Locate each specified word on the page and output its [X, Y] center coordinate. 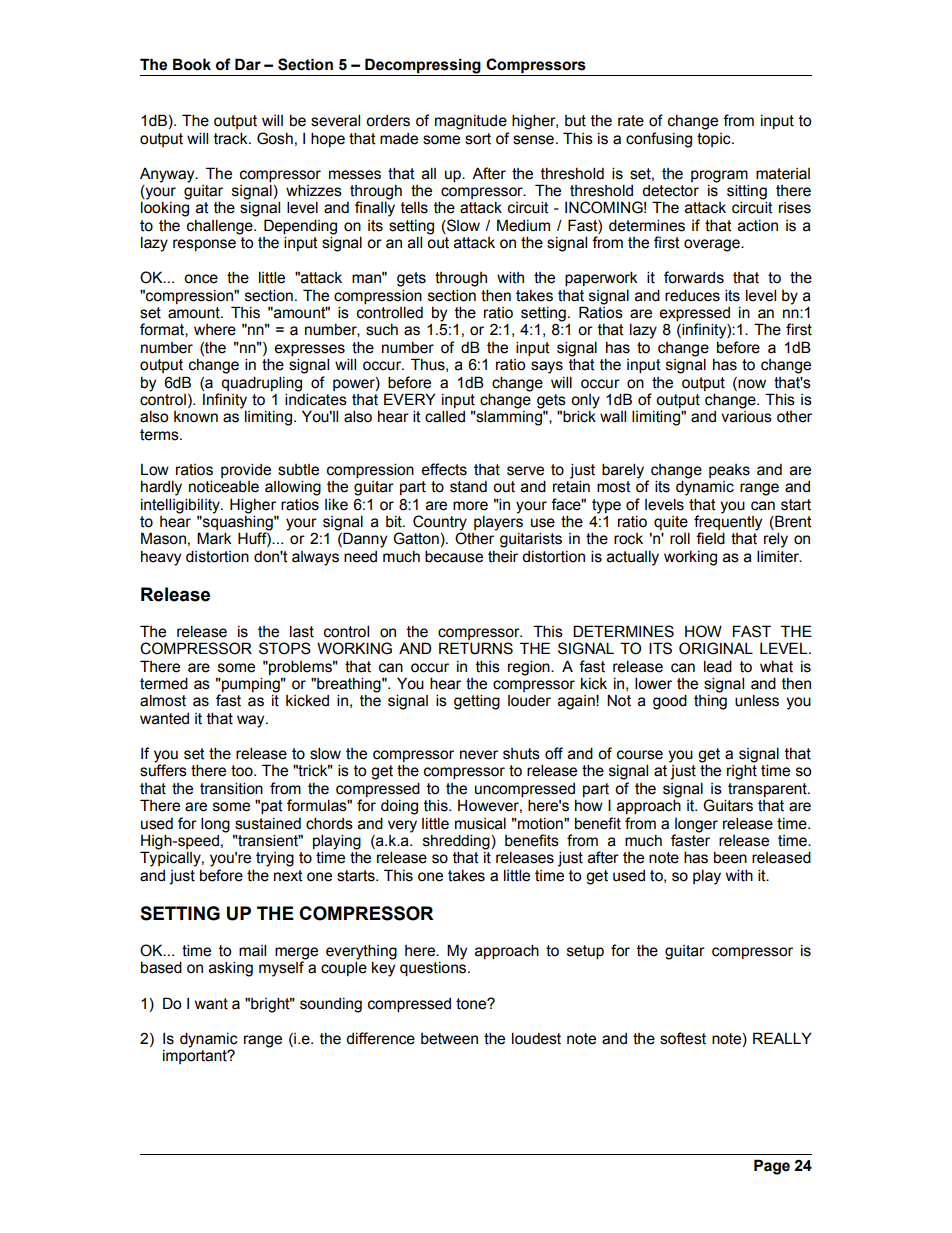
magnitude [471, 122]
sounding [331, 1005]
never [479, 755]
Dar [248, 64]
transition [231, 788]
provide [246, 470]
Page [772, 1167]
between [449, 1039]
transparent [768, 790]
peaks [729, 471]
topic [715, 140]
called [445, 416]
